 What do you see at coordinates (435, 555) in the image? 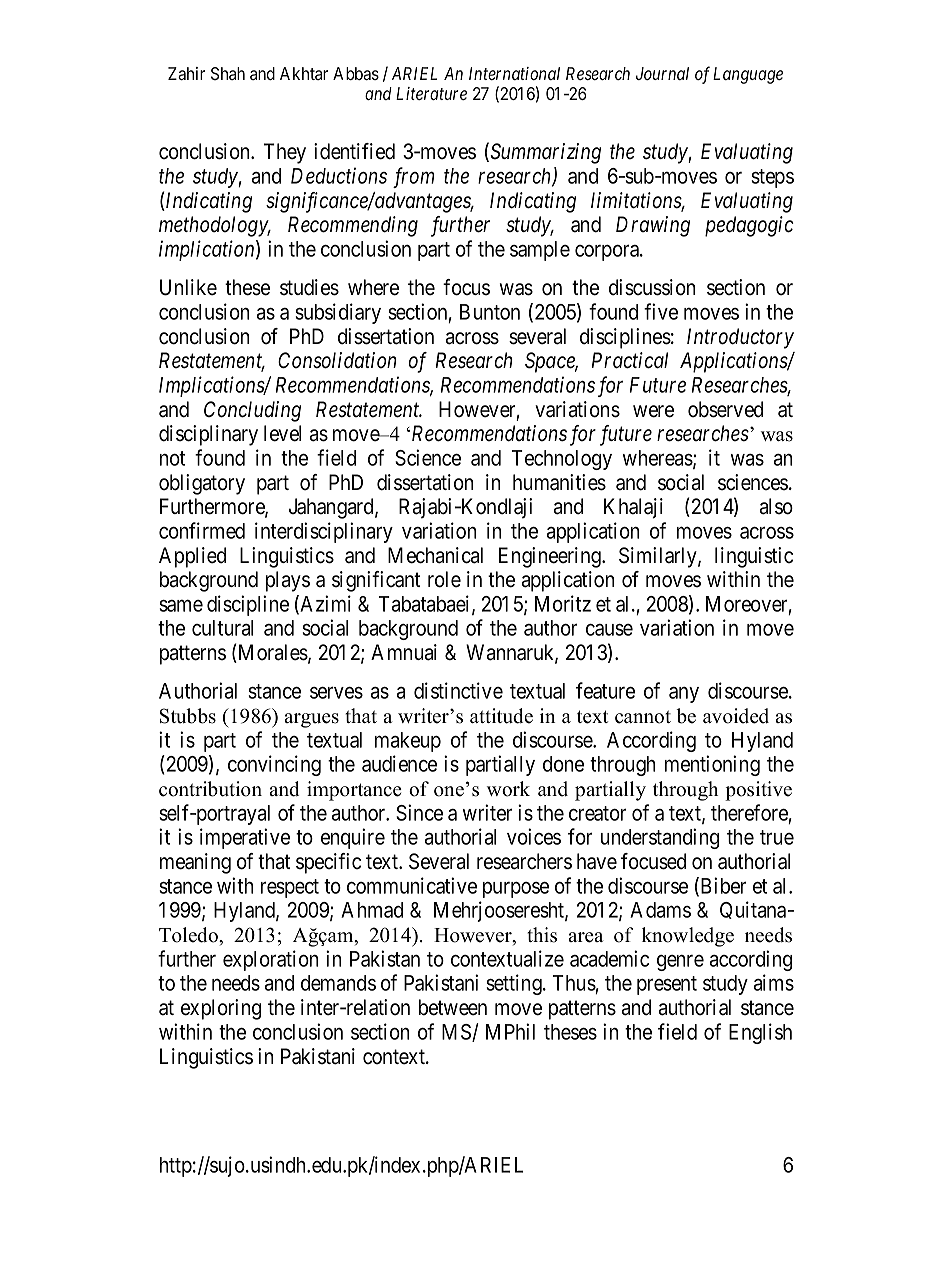
I see `Mechanical` at bounding box center [435, 555].
